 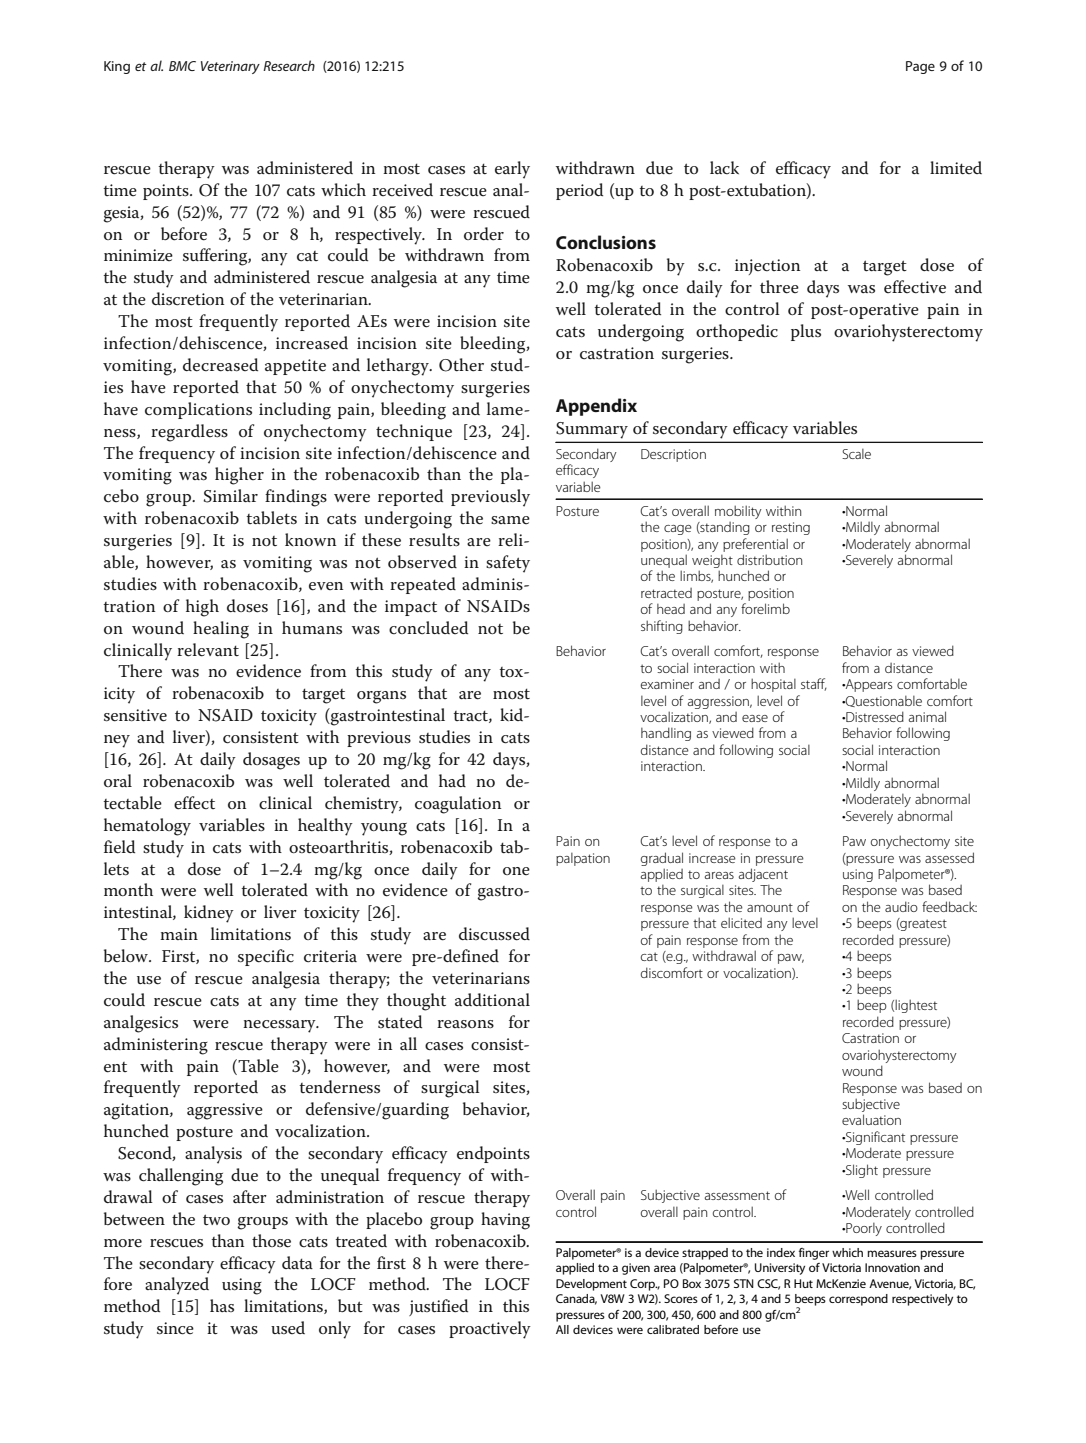 I want to click on Development, so click(x=591, y=1285).
